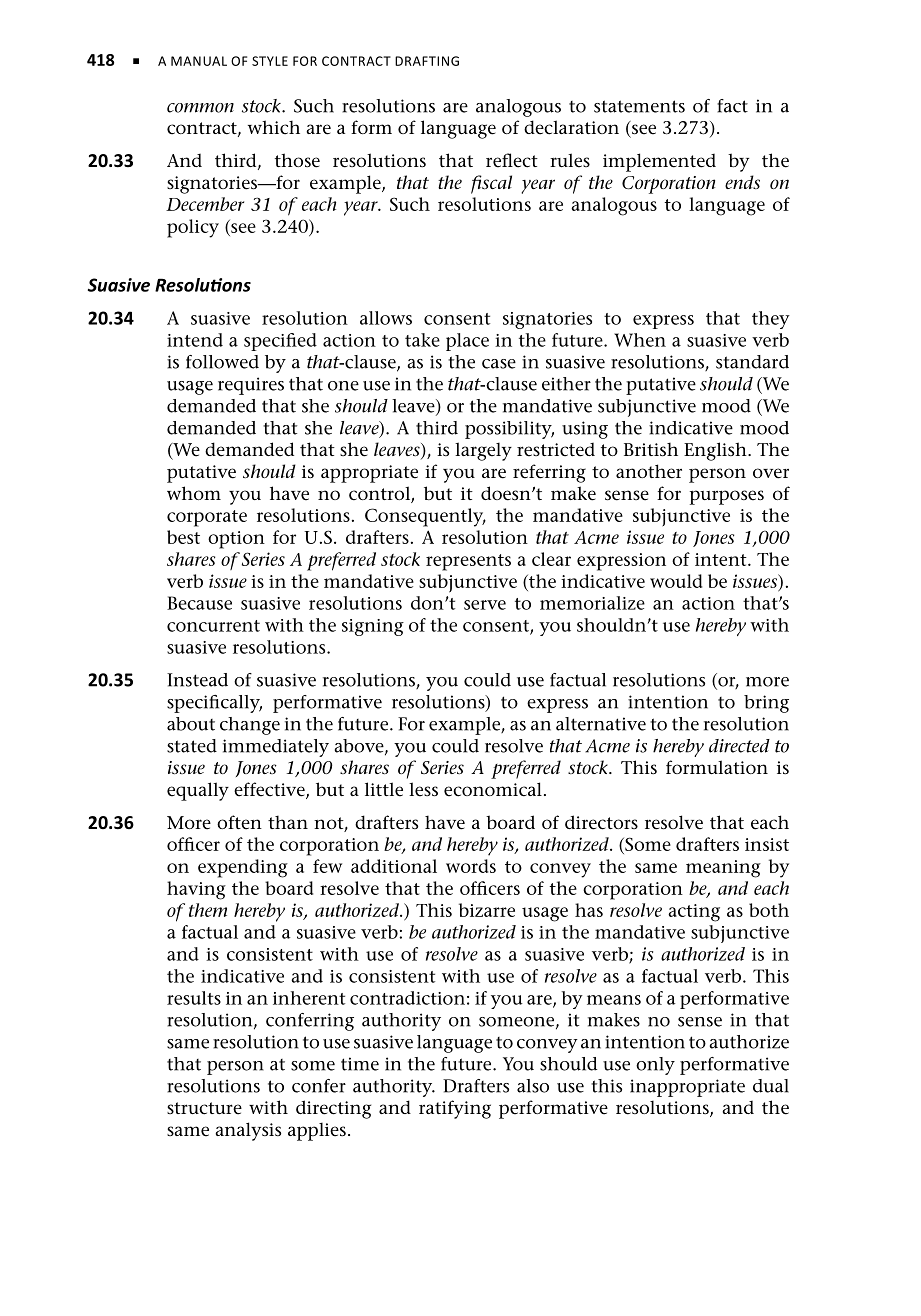  What do you see at coordinates (248, 1131) in the image?
I see `analysis` at bounding box center [248, 1131].
